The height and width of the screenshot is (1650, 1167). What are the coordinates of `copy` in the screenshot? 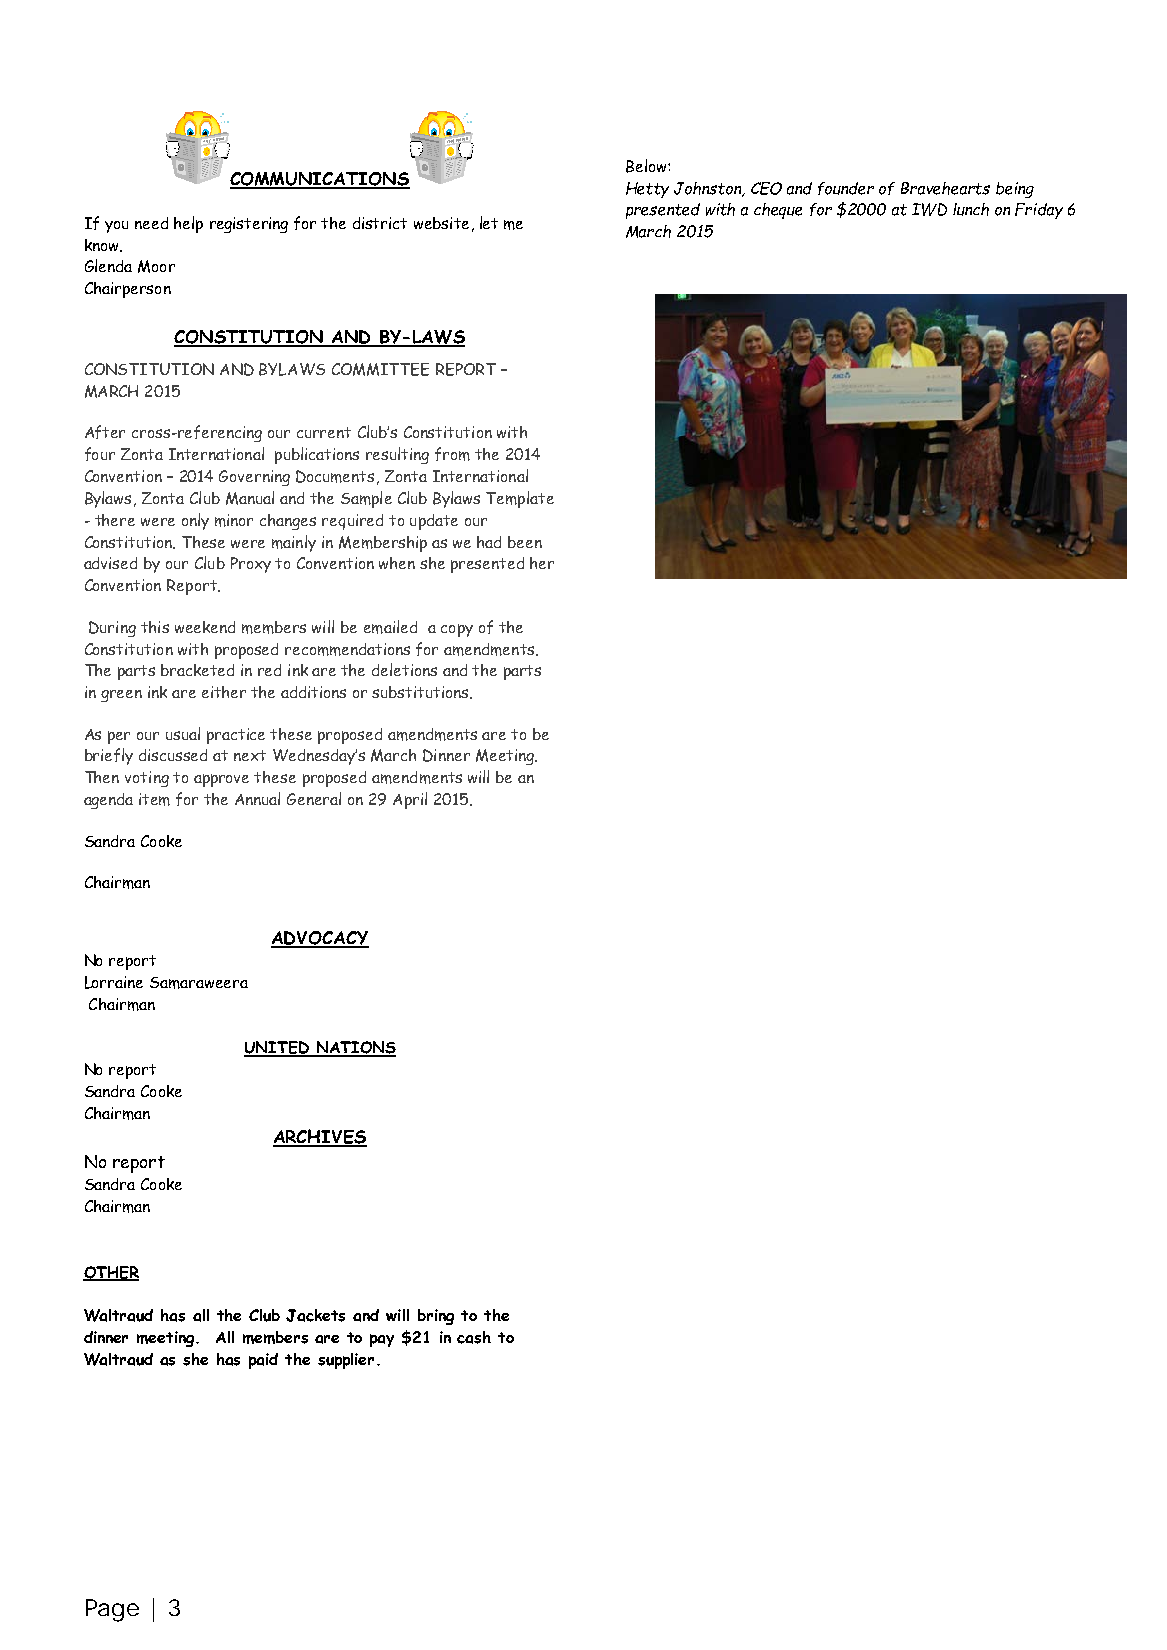 It's located at (457, 630).
